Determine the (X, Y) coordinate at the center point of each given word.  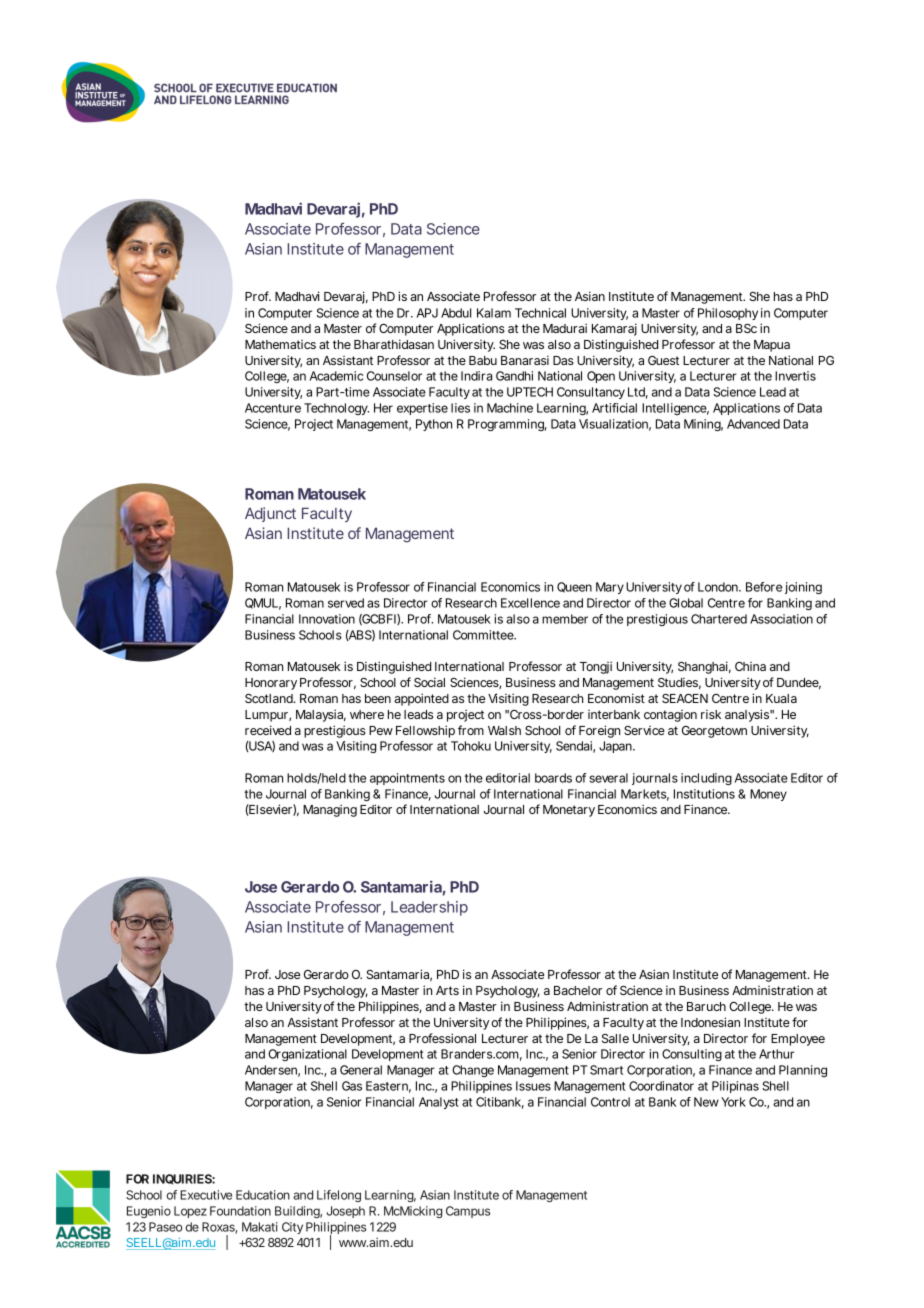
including (706, 779)
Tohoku (471, 746)
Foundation (240, 1211)
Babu (483, 360)
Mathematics (280, 344)
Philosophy (728, 314)
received (268, 730)
